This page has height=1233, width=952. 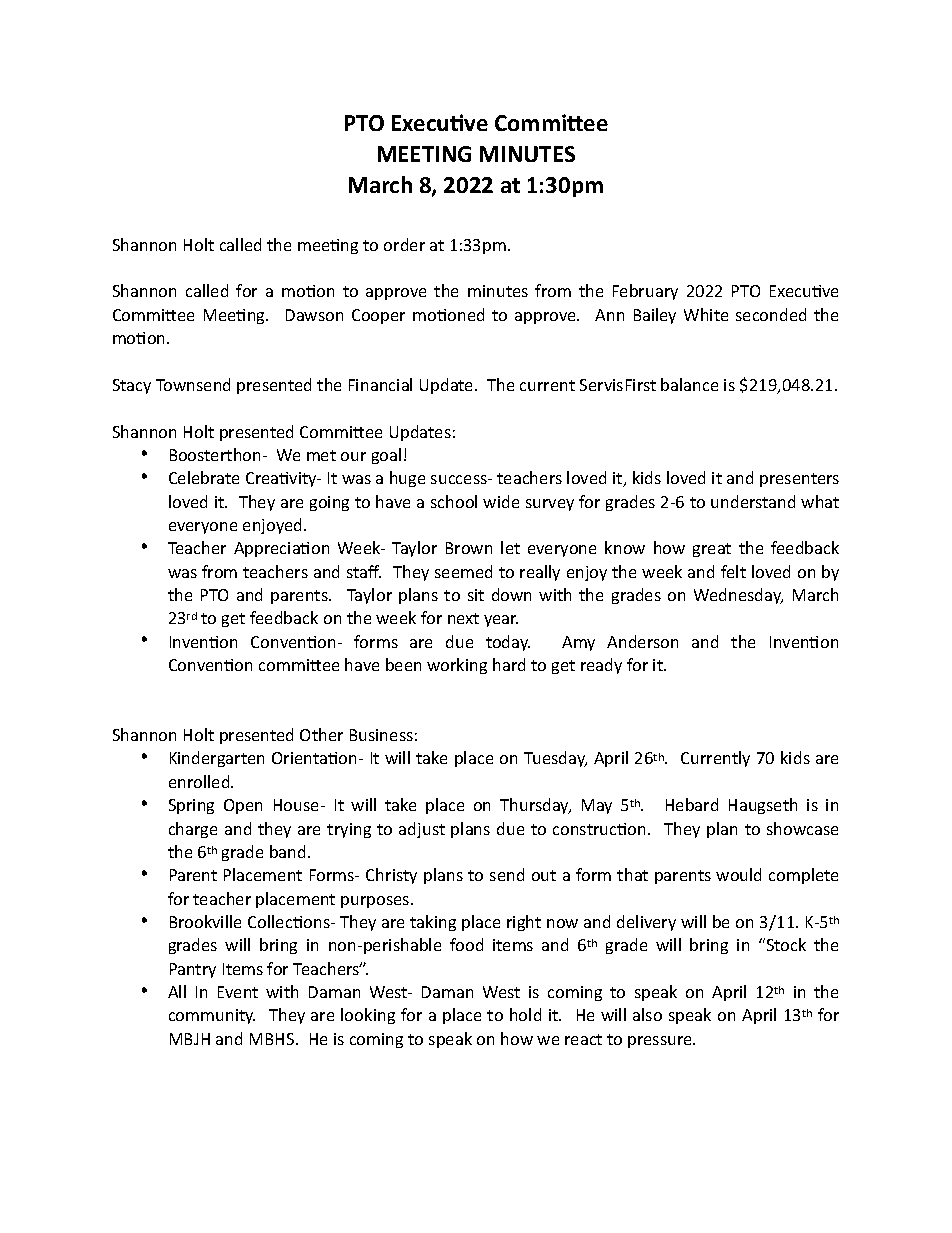 I want to click on Celebrate, so click(x=204, y=477).
